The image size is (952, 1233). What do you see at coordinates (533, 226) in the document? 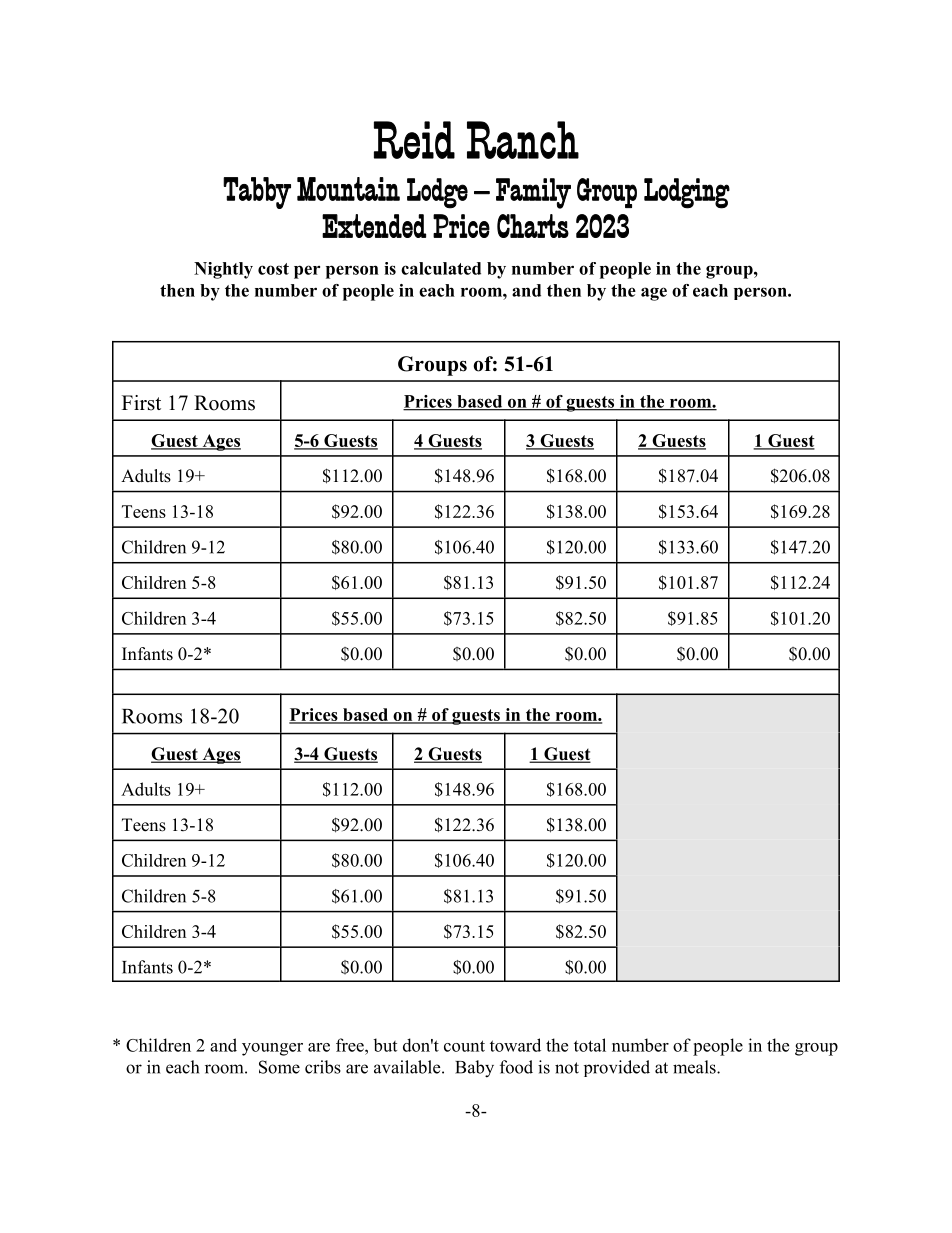
I see `Charts` at bounding box center [533, 226].
